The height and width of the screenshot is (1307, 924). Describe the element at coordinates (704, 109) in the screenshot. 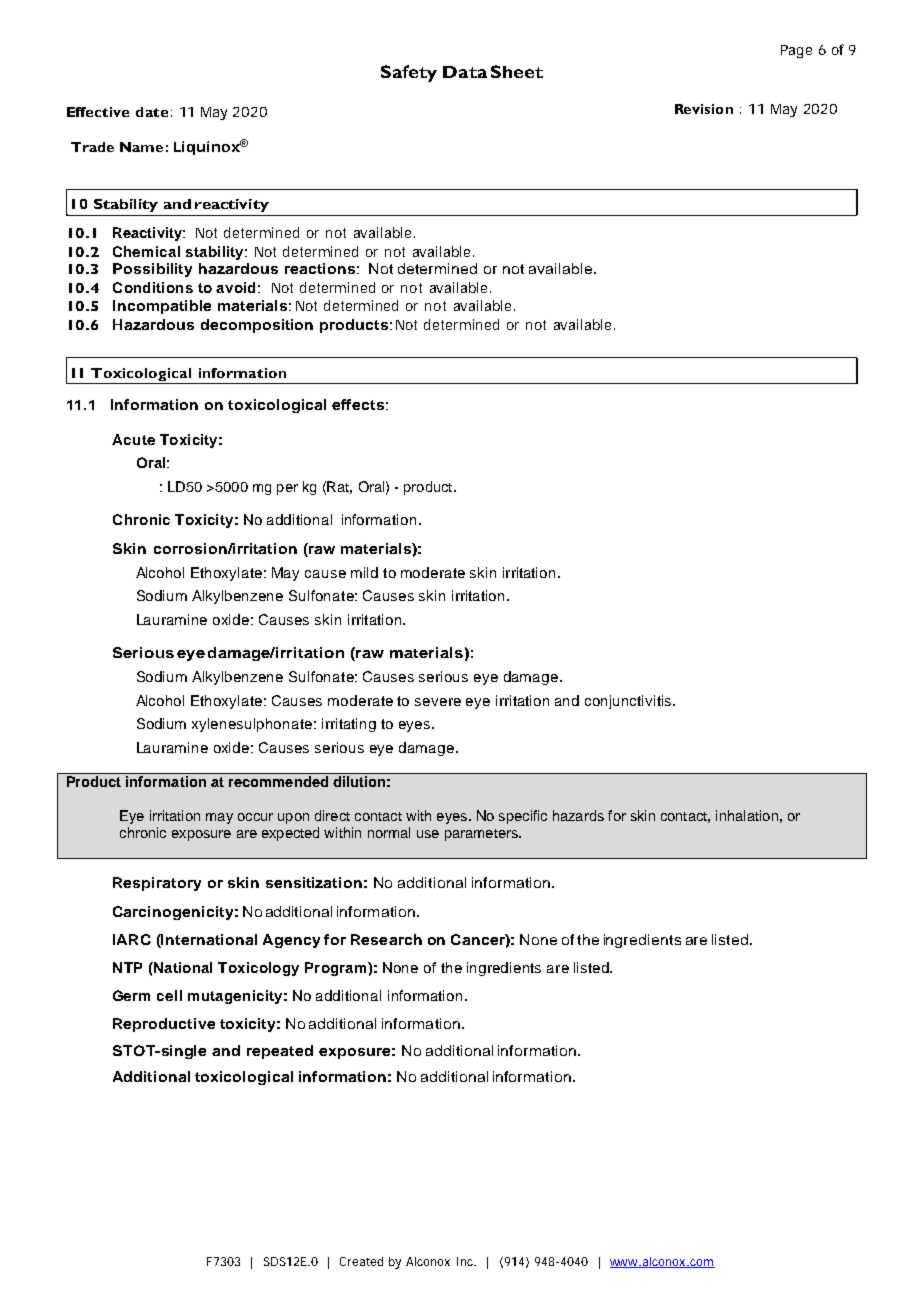

I see `Revision` at that location.
